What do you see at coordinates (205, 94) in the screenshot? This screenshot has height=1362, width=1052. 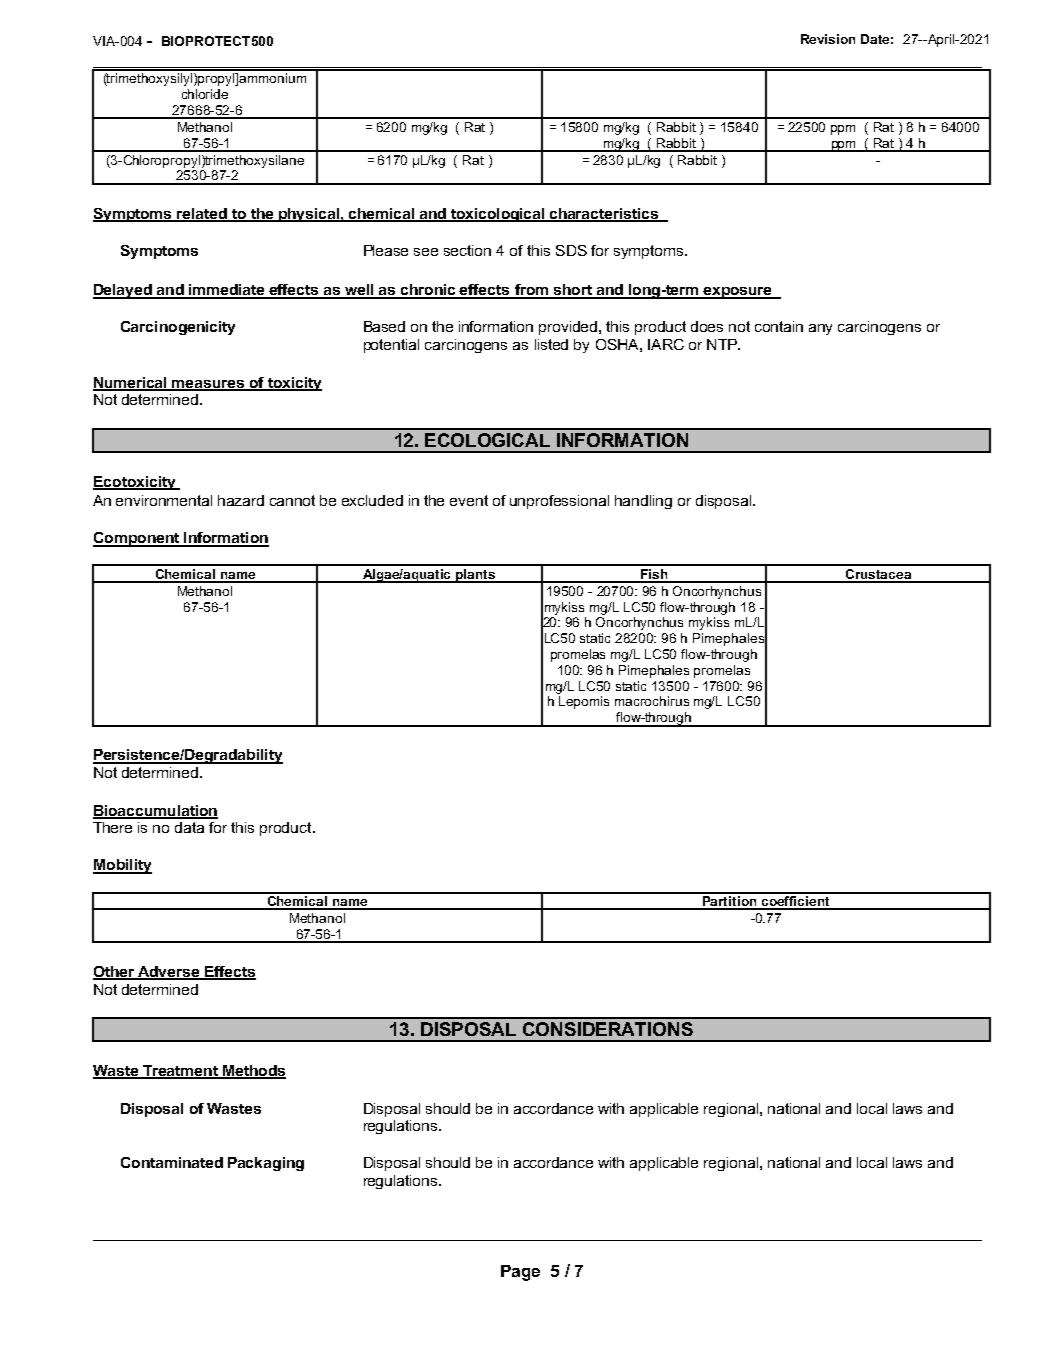 I see `chloride` at bounding box center [205, 94].
